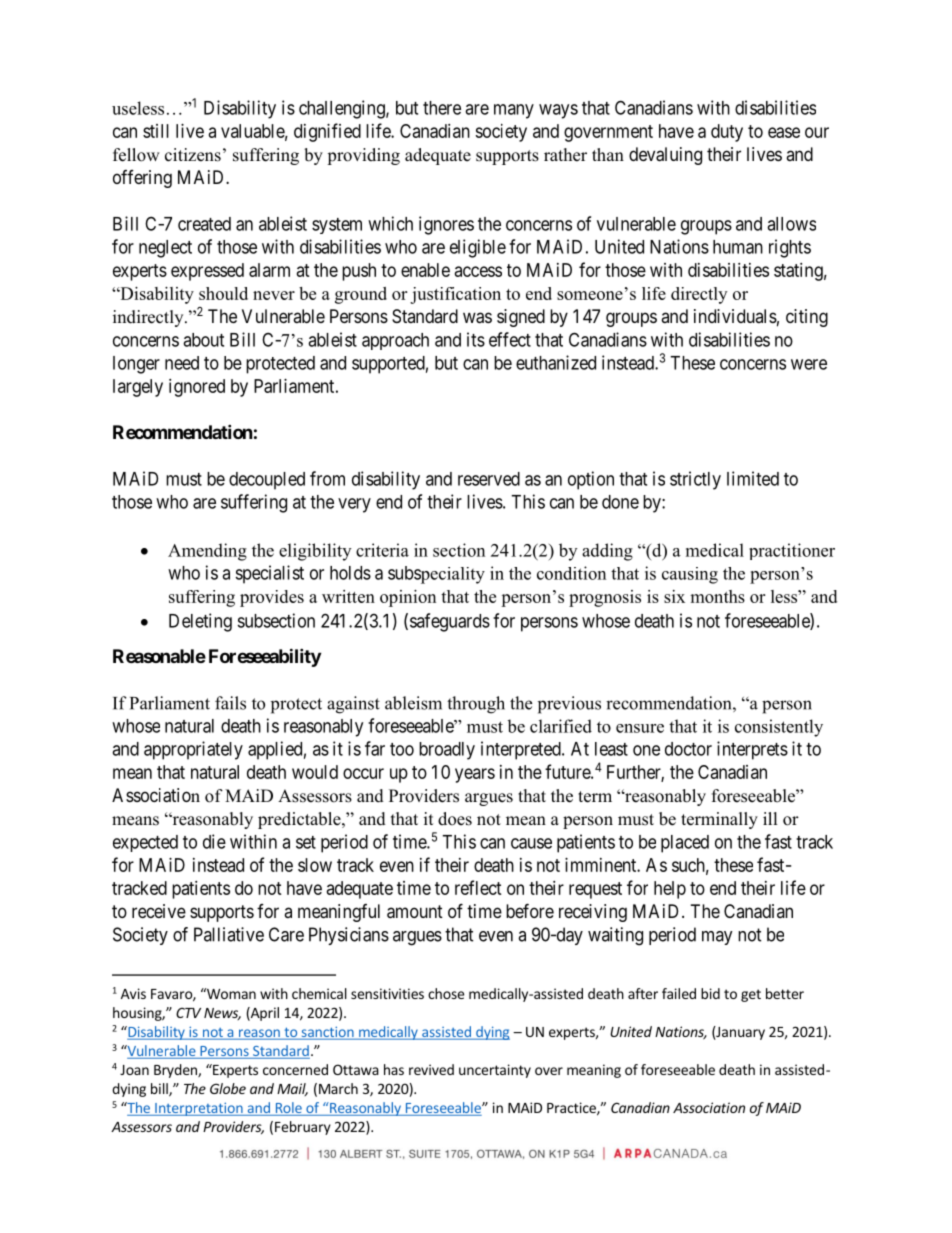 The height and width of the screenshot is (1233, 952). What do you see at coordinates (228, 1088) in the screenshot?
I see `Globe` at bounding box center [228, 1088].
